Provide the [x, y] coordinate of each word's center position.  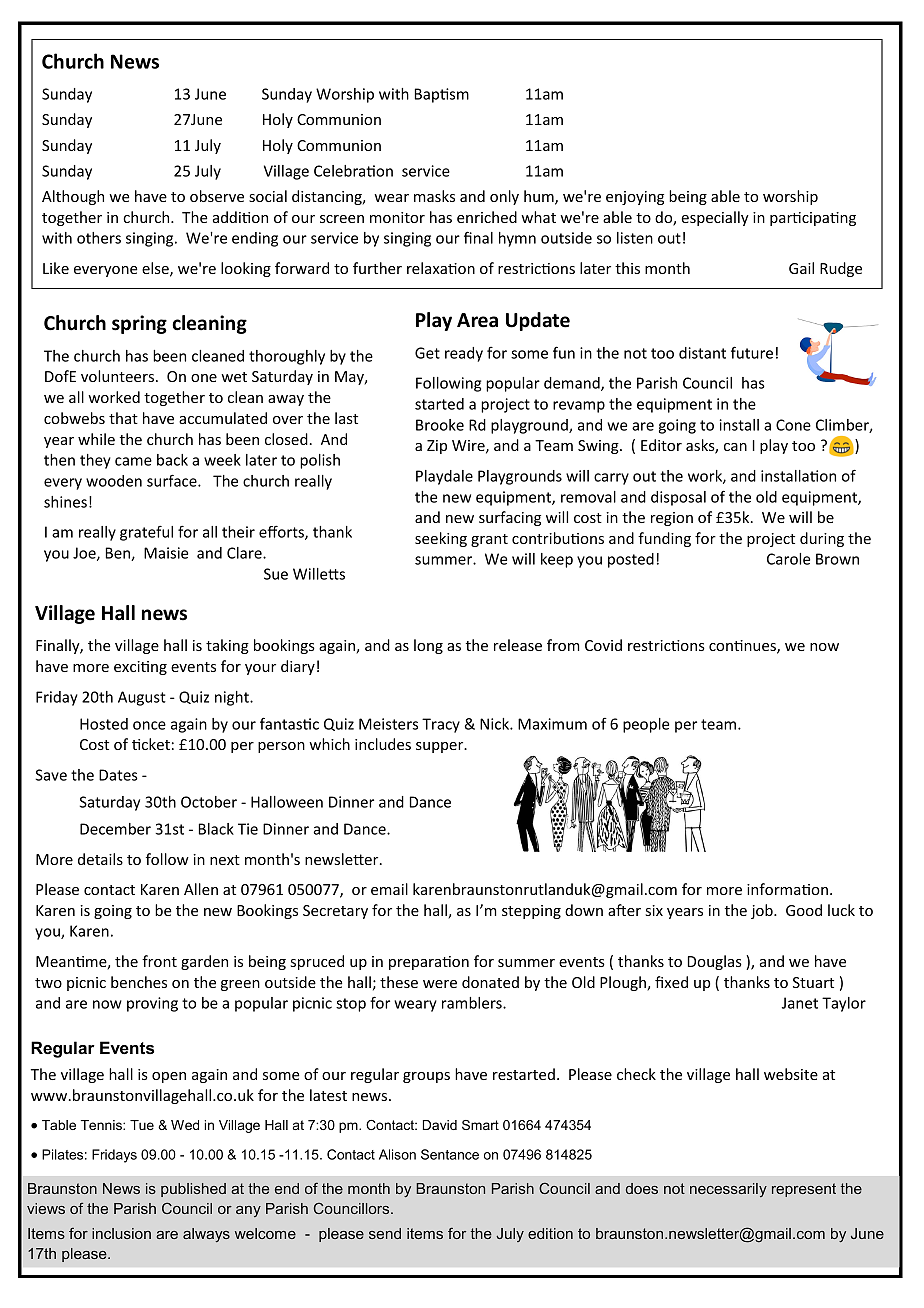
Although [73, 197]
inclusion [121, 1233]
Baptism [442, 95]
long [428, 646]
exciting [140, 668]
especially [715, 218]
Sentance [450, 1154]
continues [743, 647]
